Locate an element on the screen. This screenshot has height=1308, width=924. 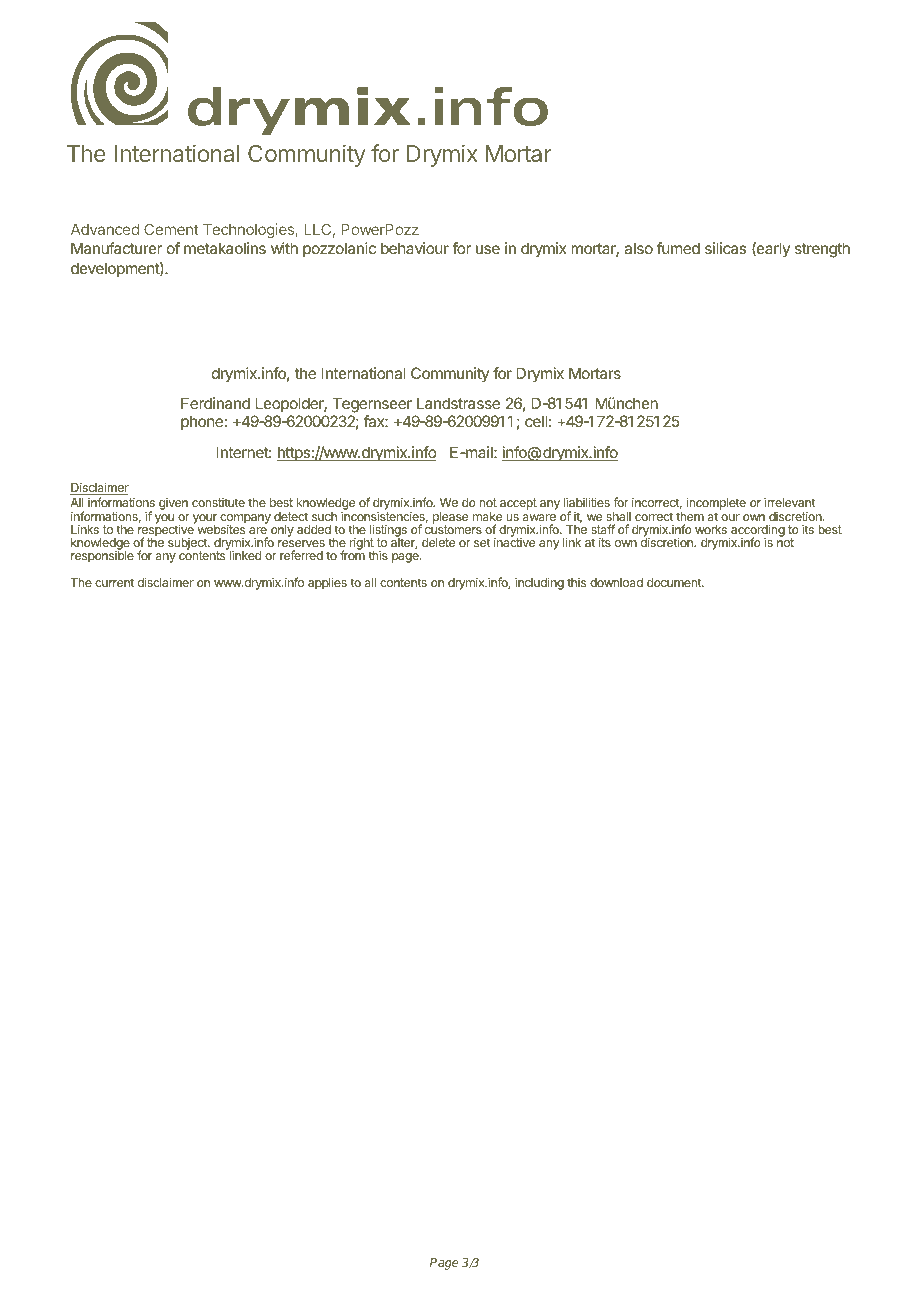
strength is located at coordinates (822, 250).
